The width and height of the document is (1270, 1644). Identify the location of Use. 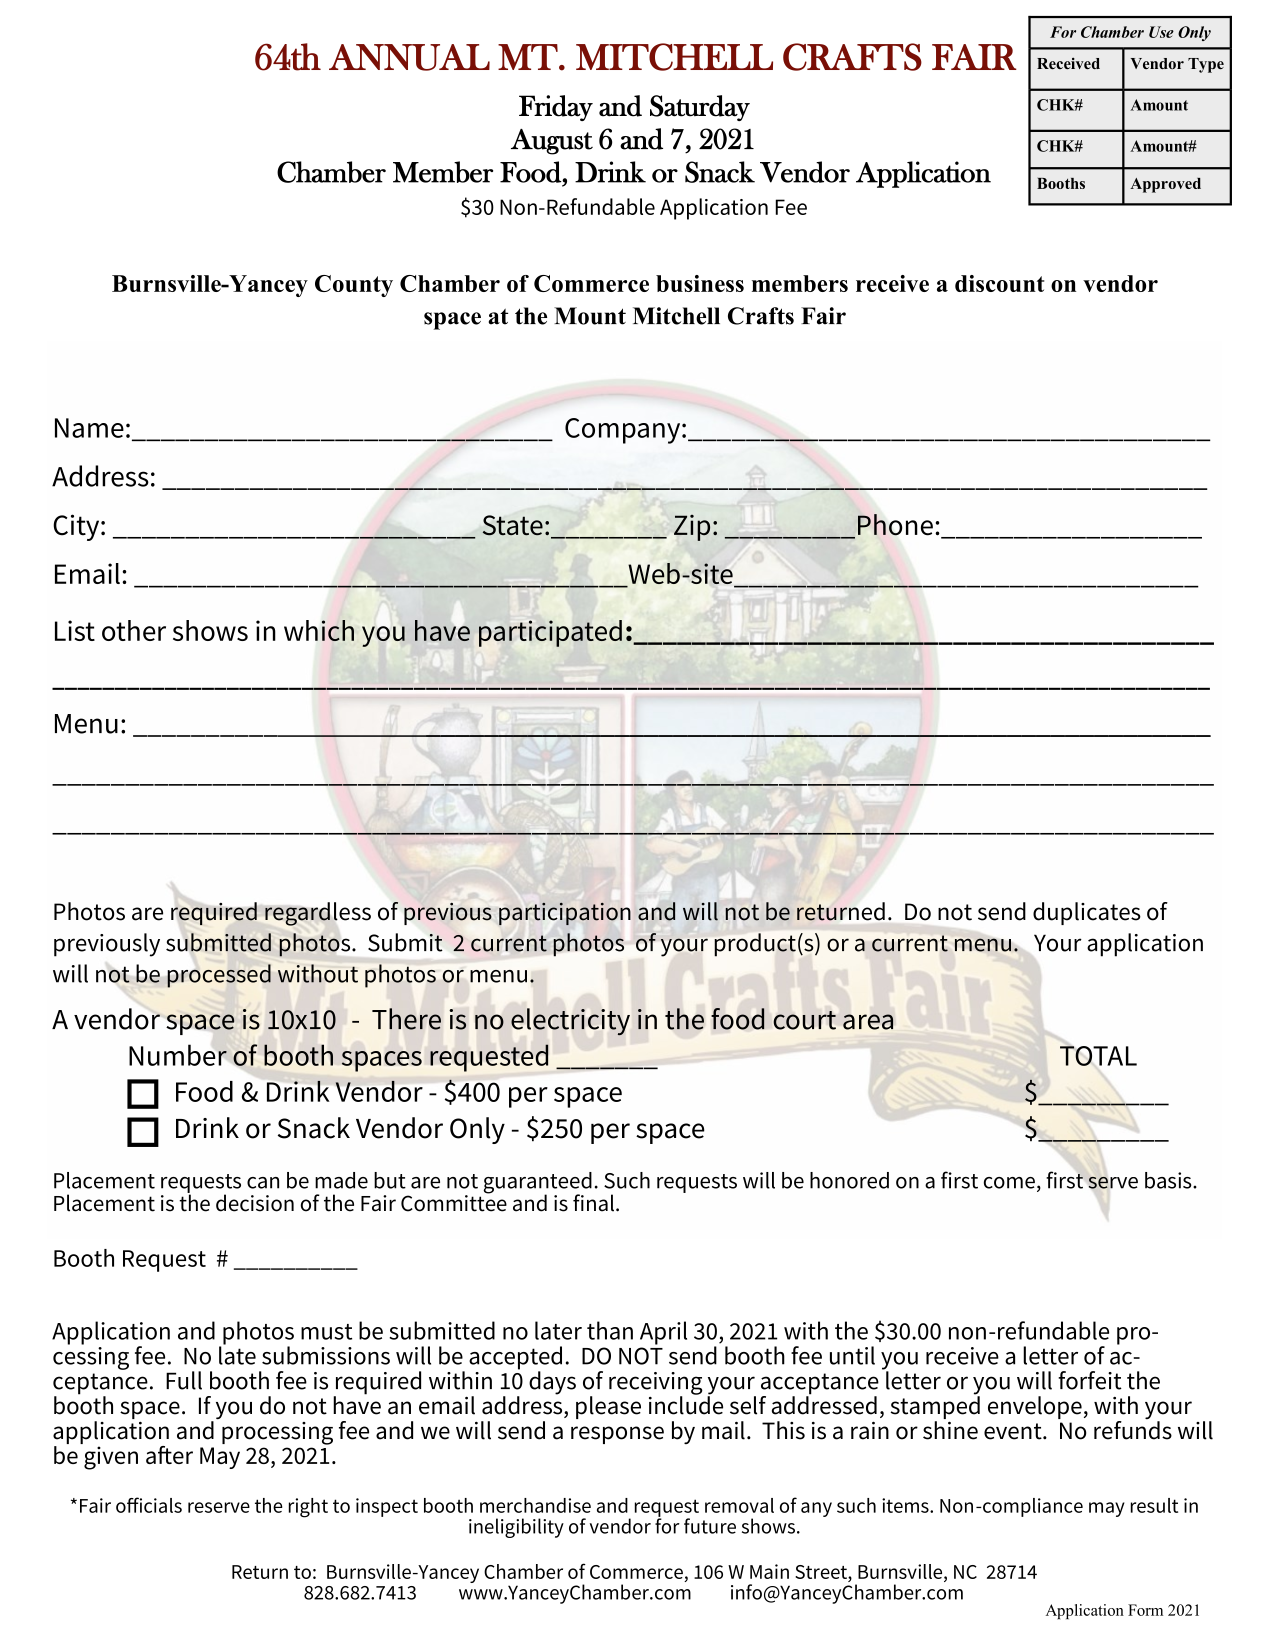
(1161, 32).
